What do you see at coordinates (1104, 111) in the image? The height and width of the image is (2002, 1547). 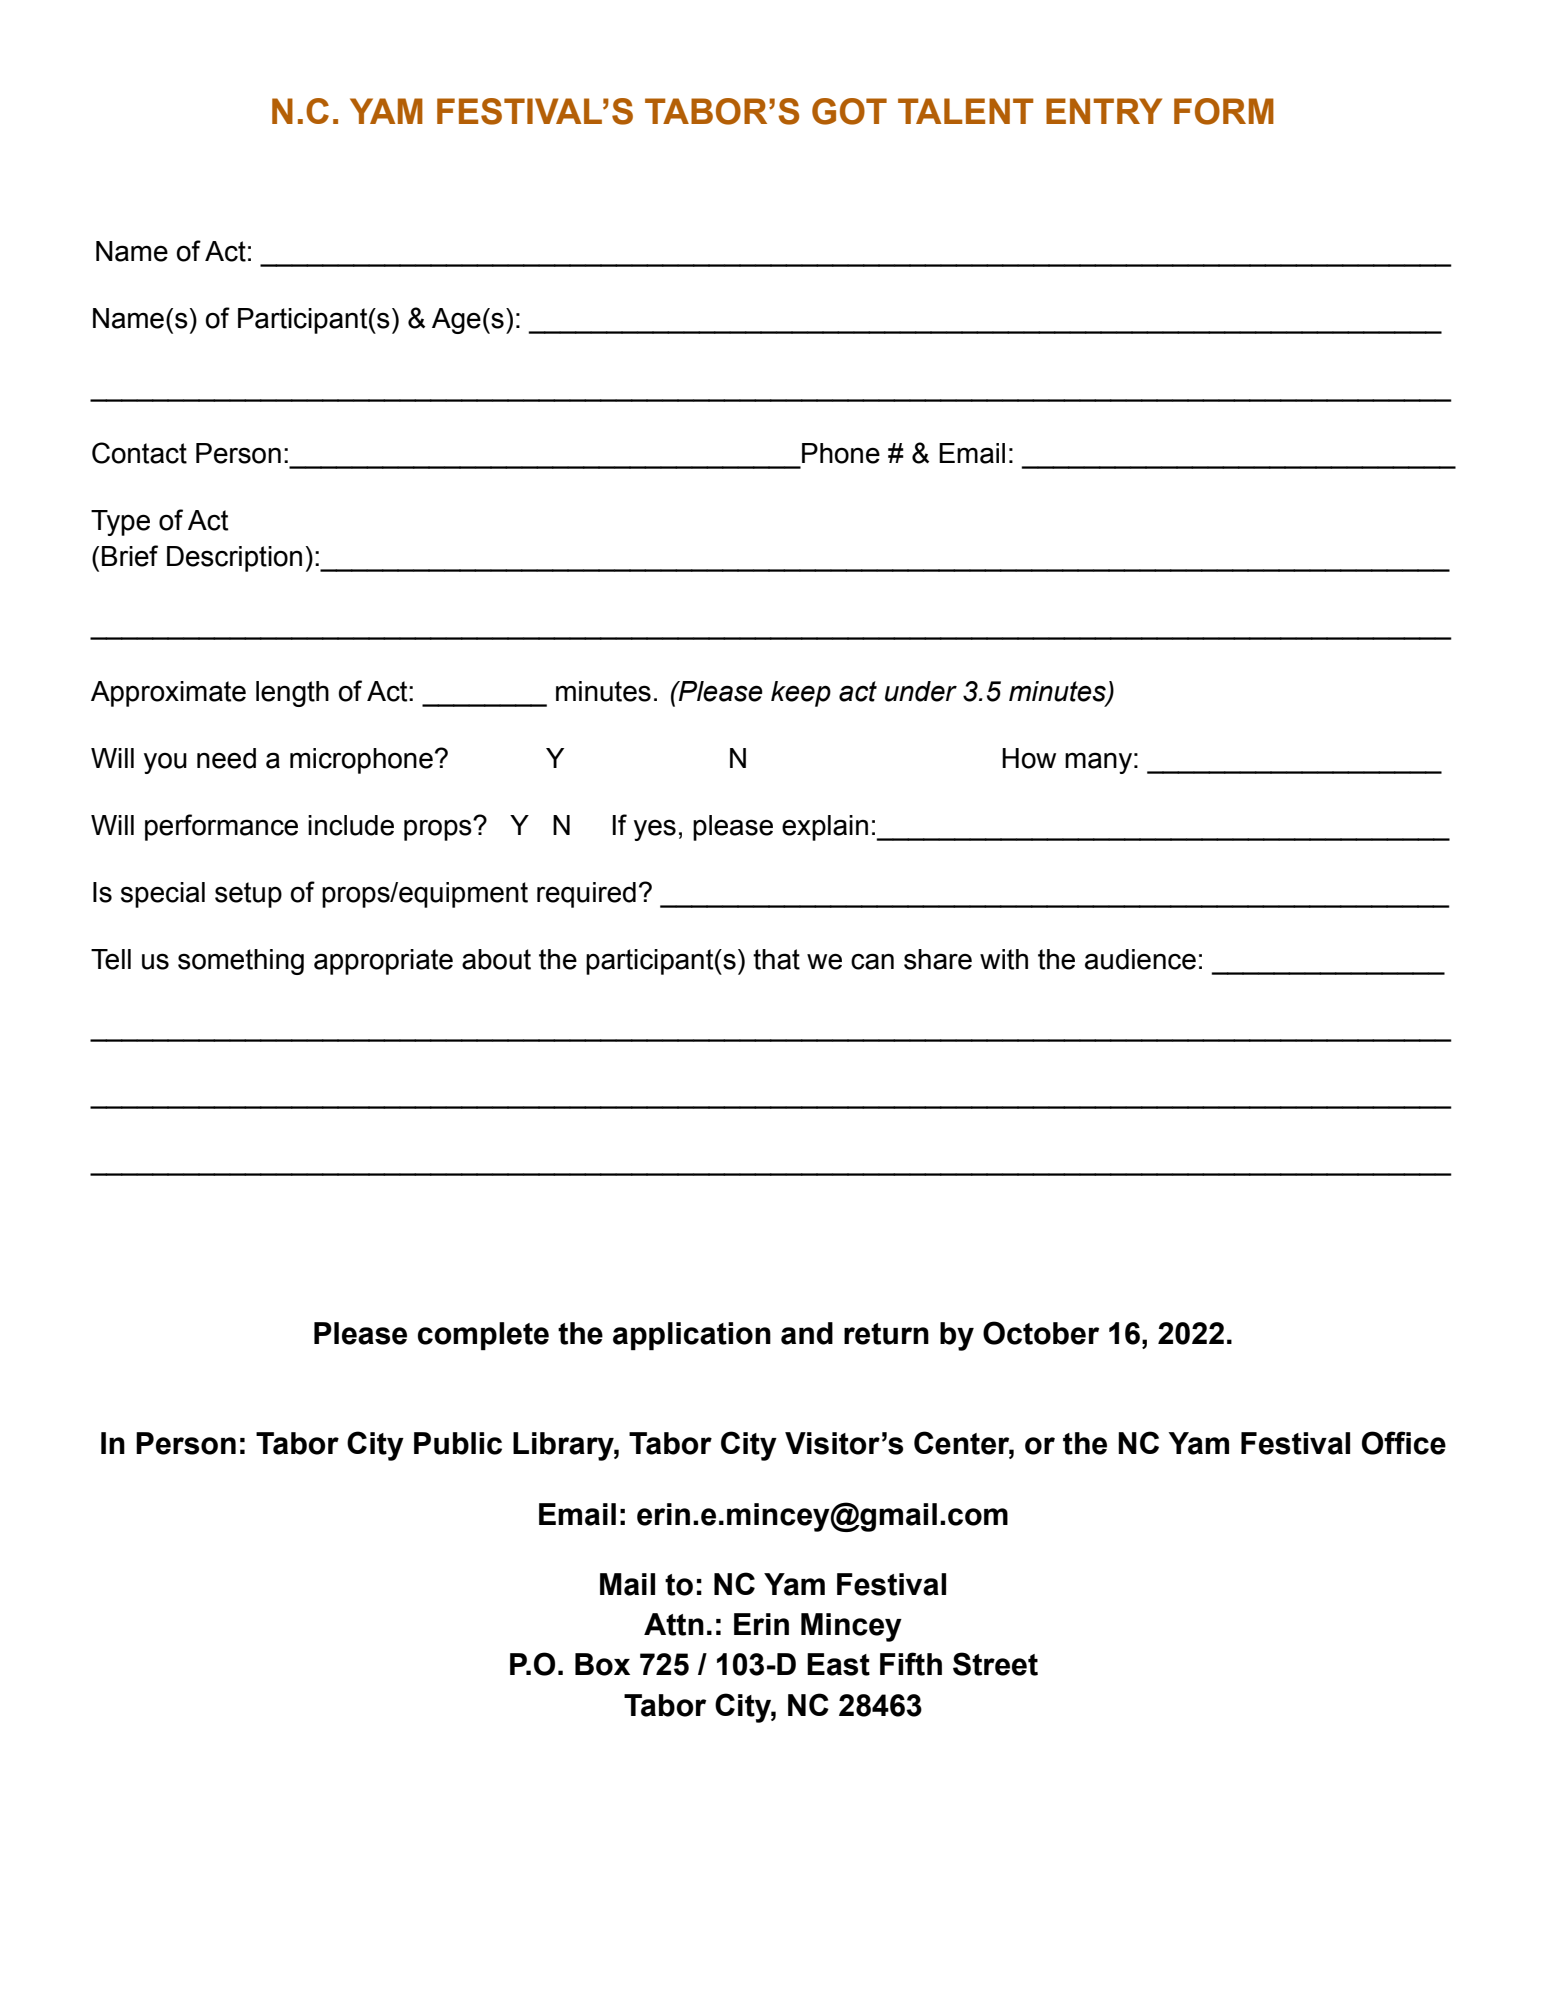 I see `ENTRY` at bounding box center [1104, 111].
